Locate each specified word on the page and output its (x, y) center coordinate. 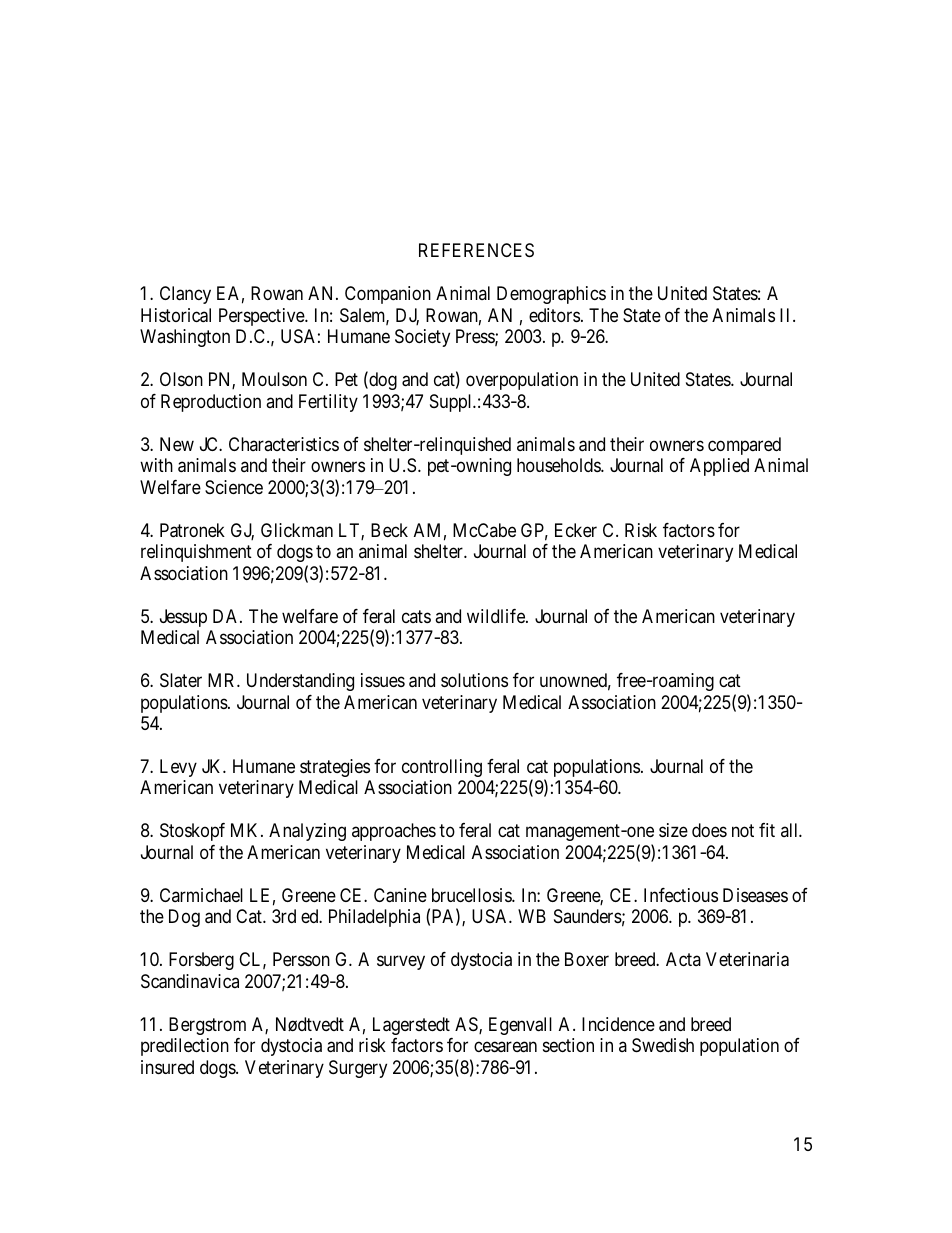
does (709, 830)
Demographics (551, 295)
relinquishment (196, 553)
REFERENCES (476, 250)
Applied (719, 467)
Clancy (185, 295)
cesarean (505, 1047)
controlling (442, 768)
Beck (389, 530)
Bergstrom (207, 1026)
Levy (178, 768)
